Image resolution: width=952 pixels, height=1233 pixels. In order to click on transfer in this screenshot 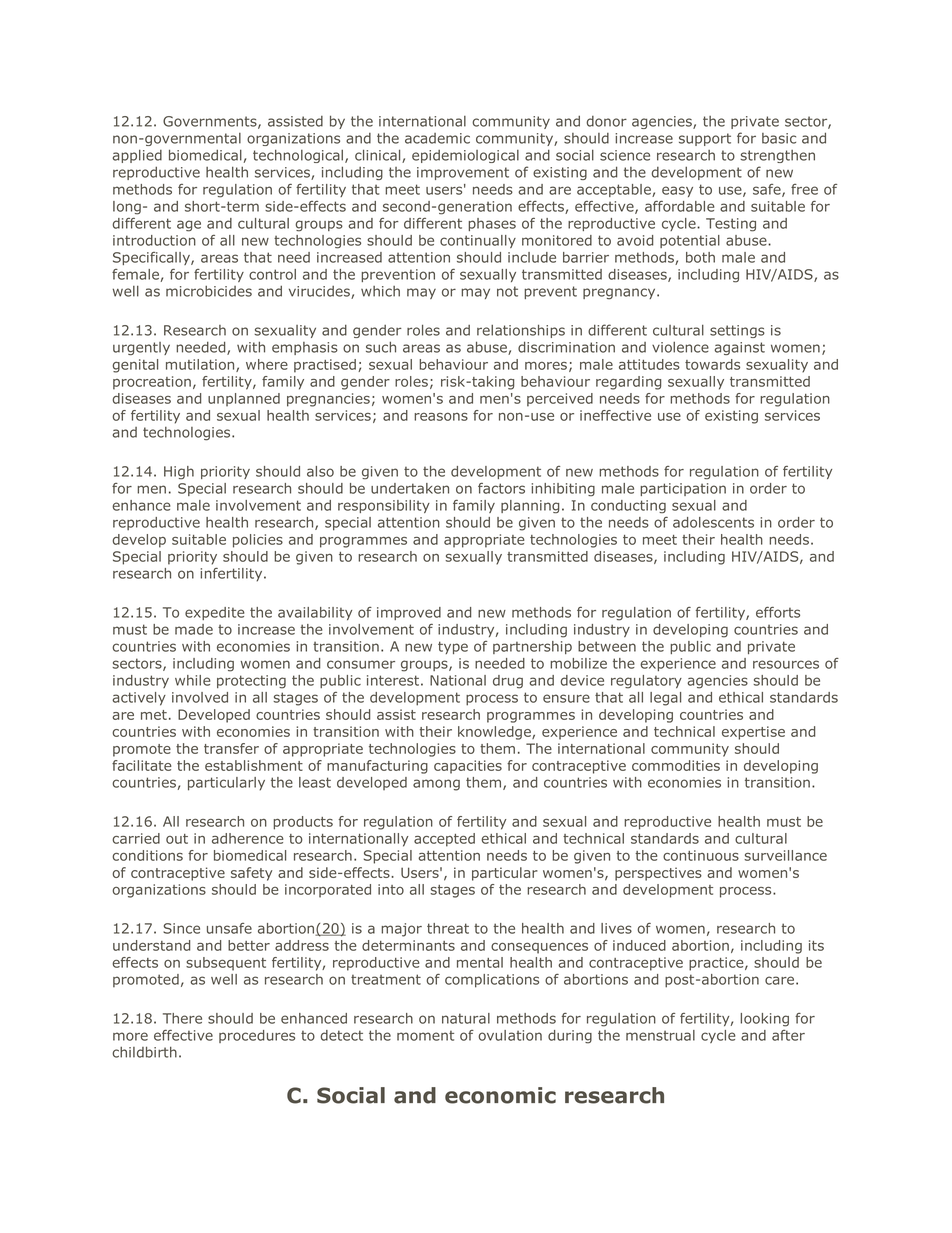, I will do `click(231, 748)`.
